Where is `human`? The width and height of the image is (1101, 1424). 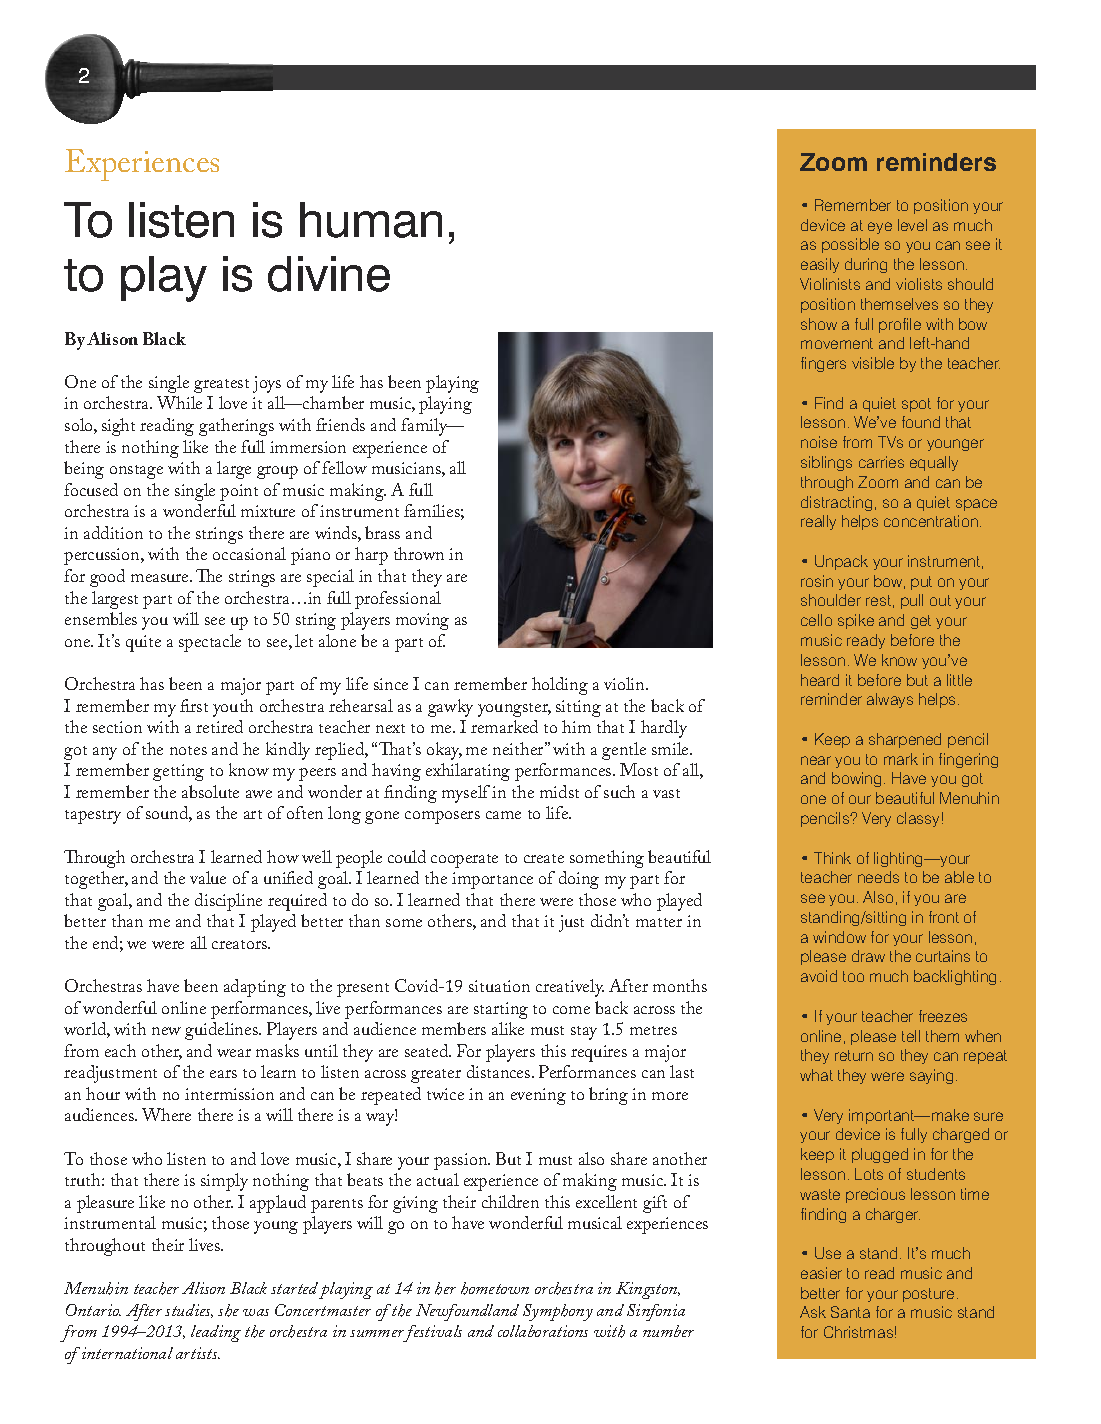
human is located at coordinates (371, 220).
